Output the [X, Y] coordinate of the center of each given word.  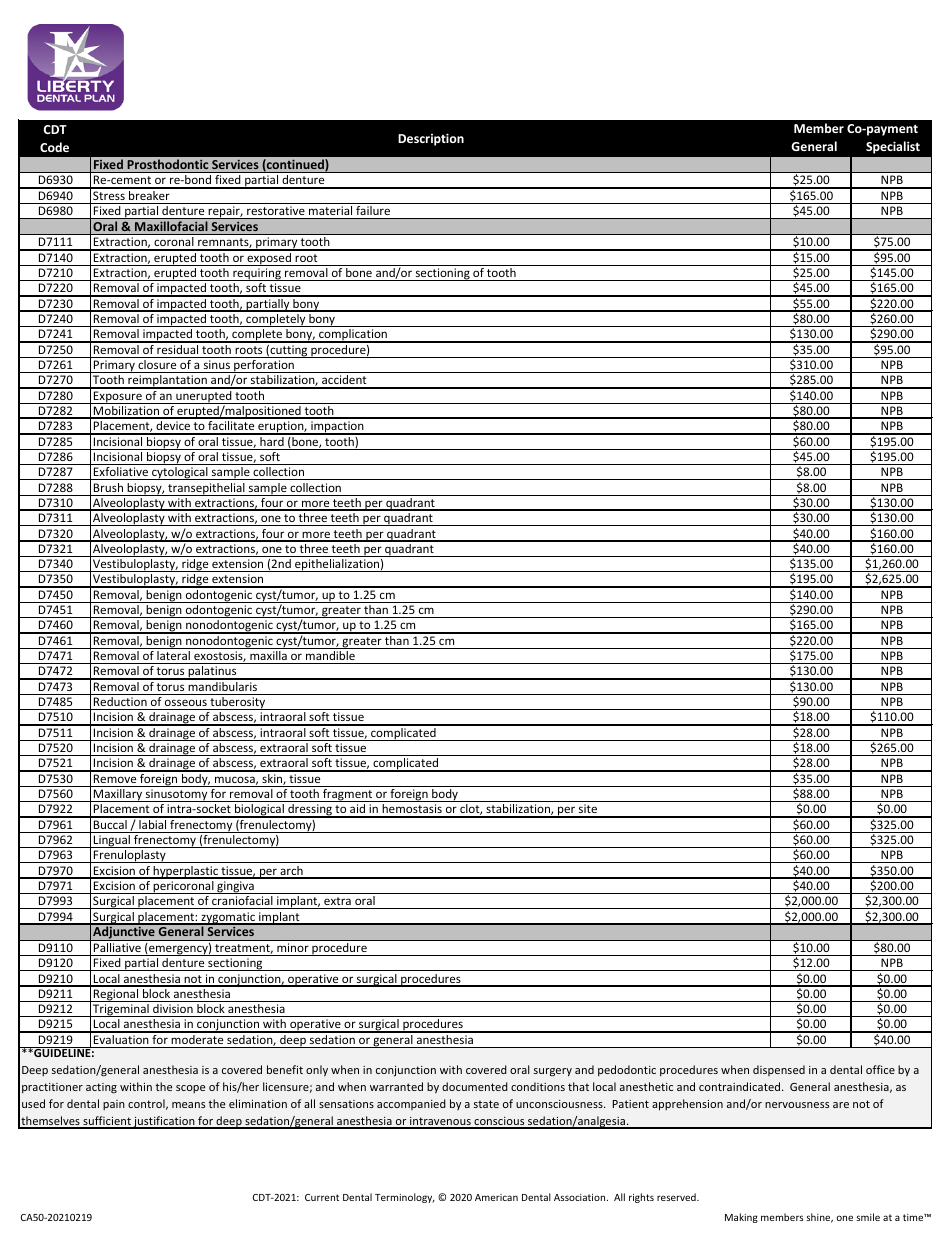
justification [164, 1122]
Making [741, 1218]
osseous [186, 702]
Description [431, 139]
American [496, 1197]
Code [54, 147]
